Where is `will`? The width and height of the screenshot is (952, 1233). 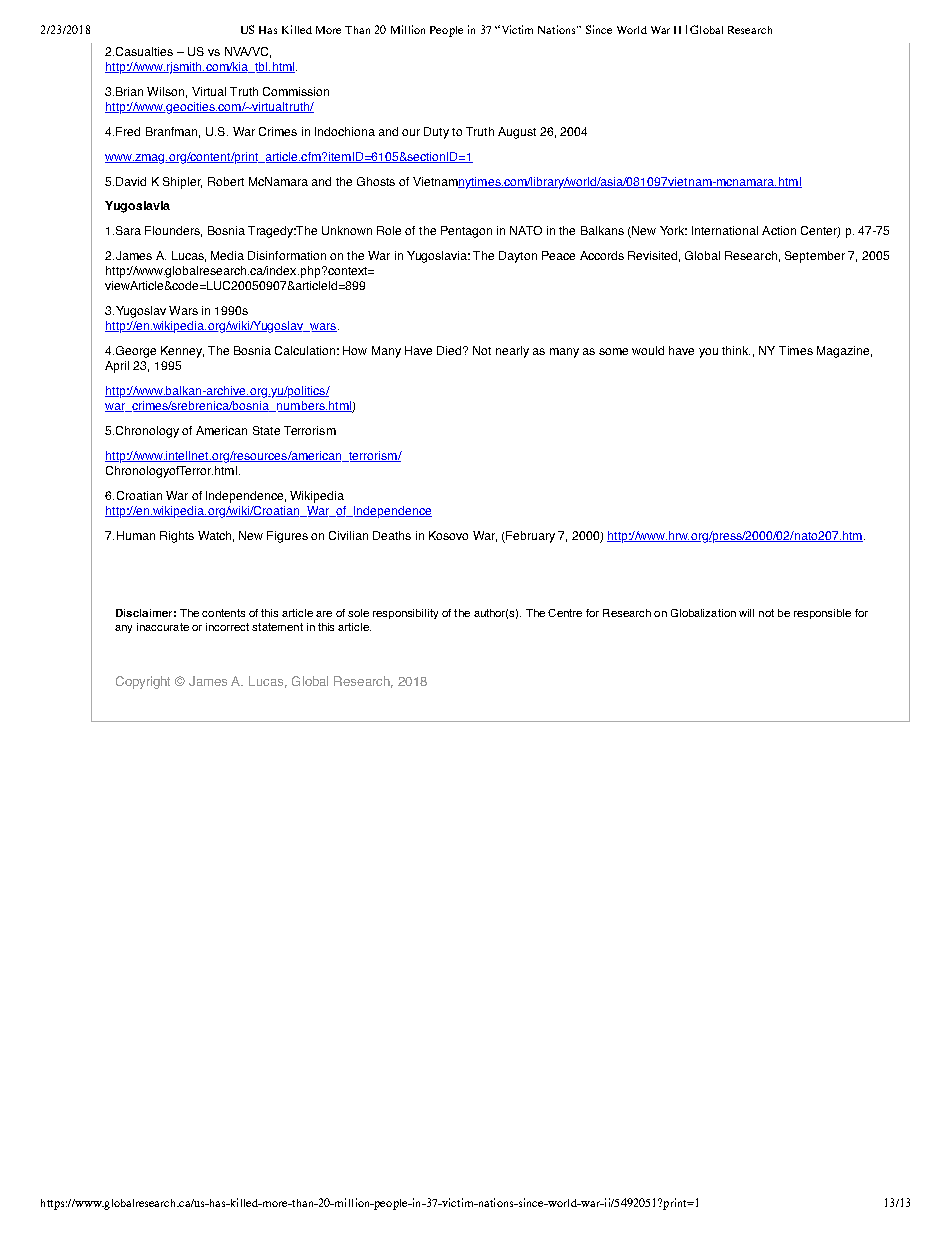
will is located at coordinates (746, 613).
